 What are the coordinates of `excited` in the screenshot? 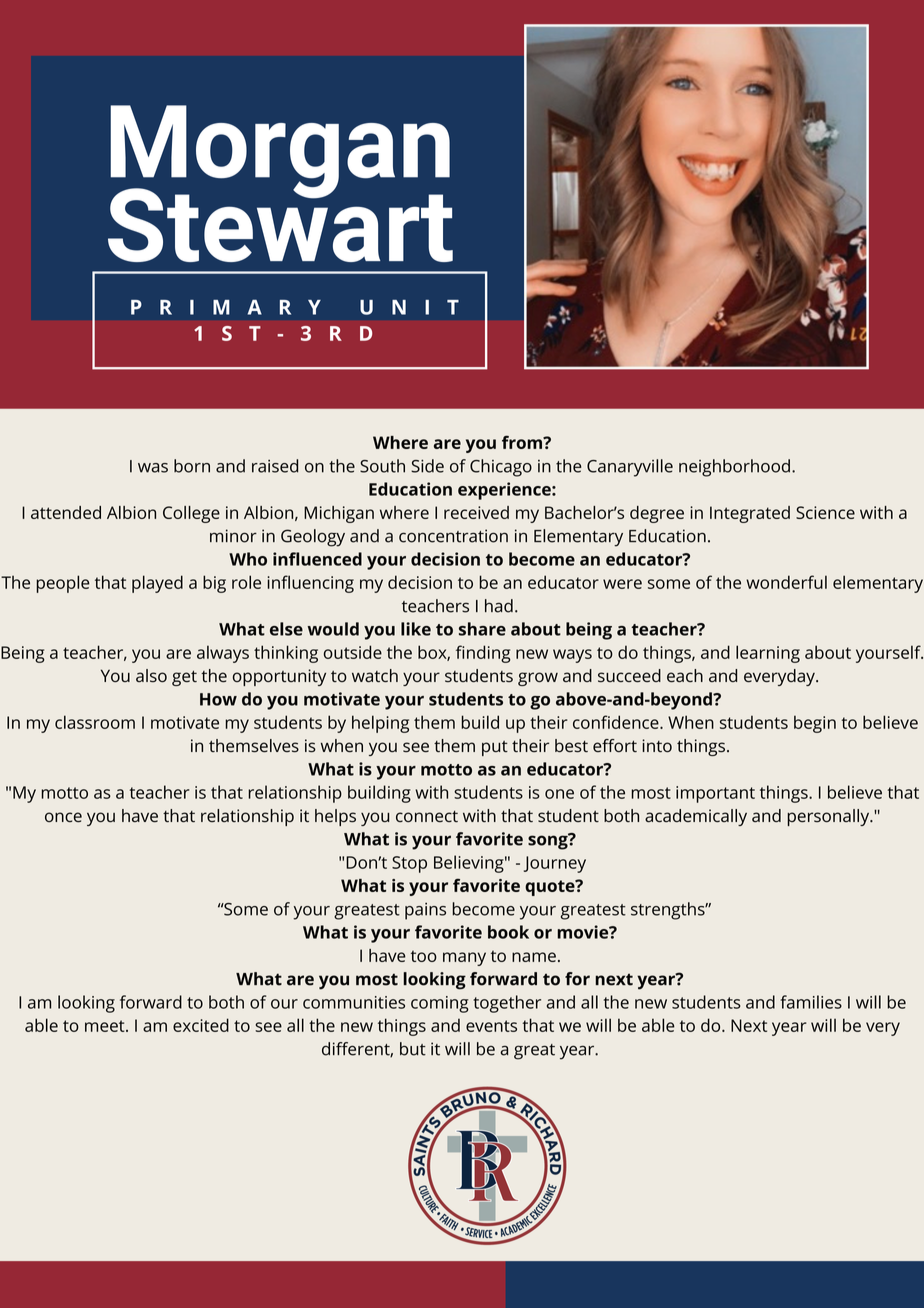 It's located at (201, 1025).
